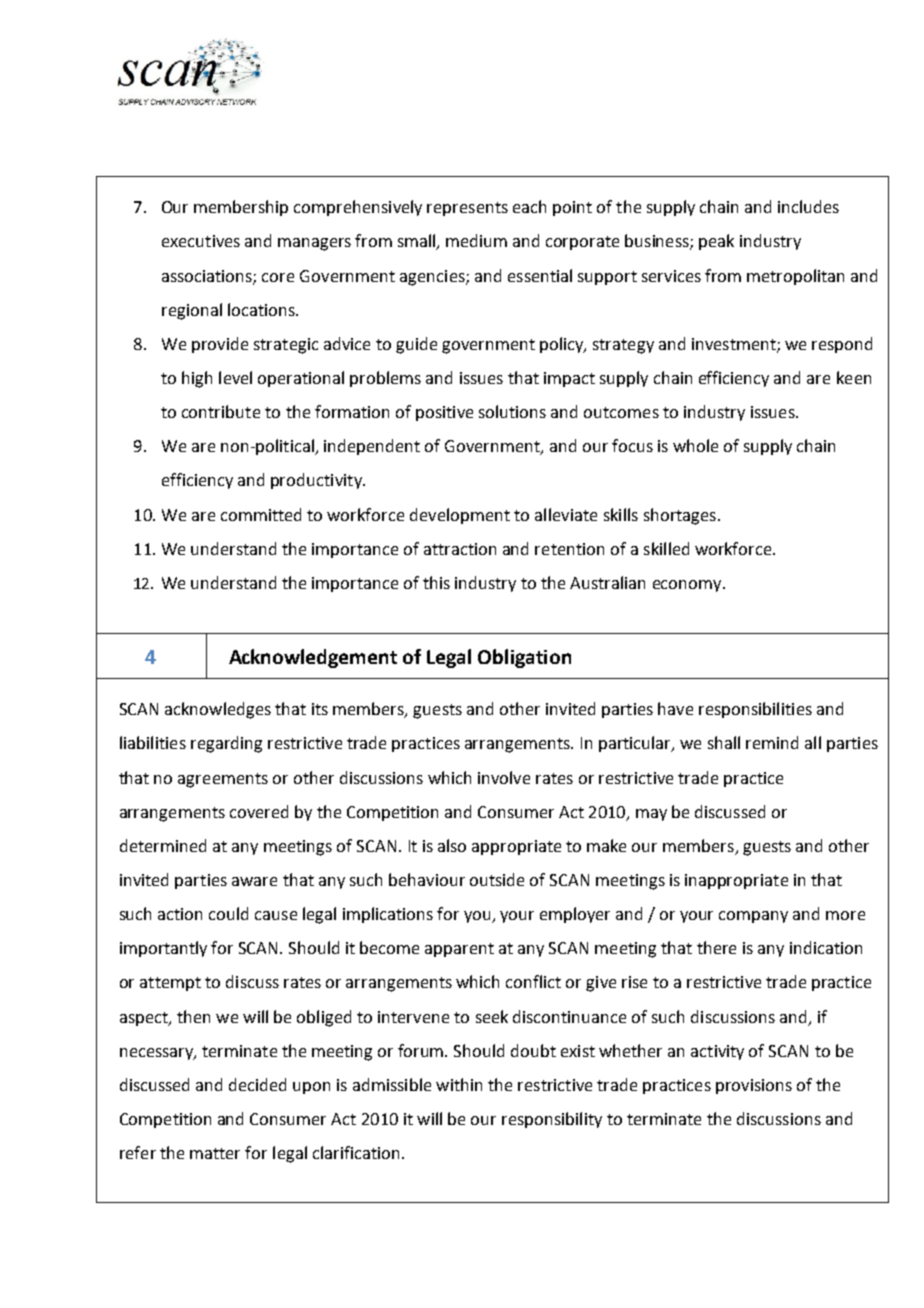 This screenshot has width=924, height=1308. Describe the element at coordinates (755, 710) in the screenshot. I see `responsibilities` at that location.
